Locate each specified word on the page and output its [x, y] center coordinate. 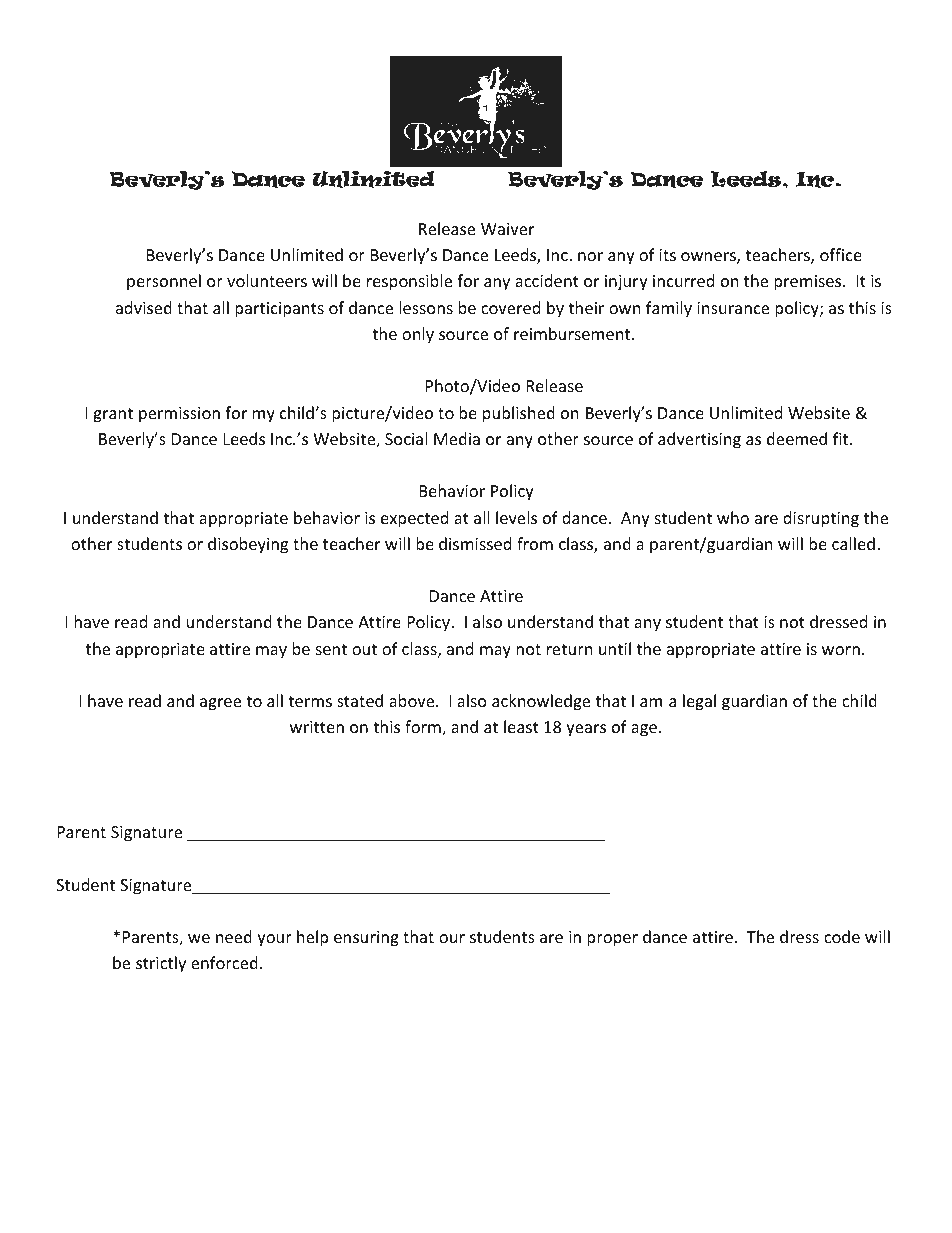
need [234, 936]
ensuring [366, 939]
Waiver [507, 229]
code [842, 936]
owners [709, 258]
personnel [164, 282]
